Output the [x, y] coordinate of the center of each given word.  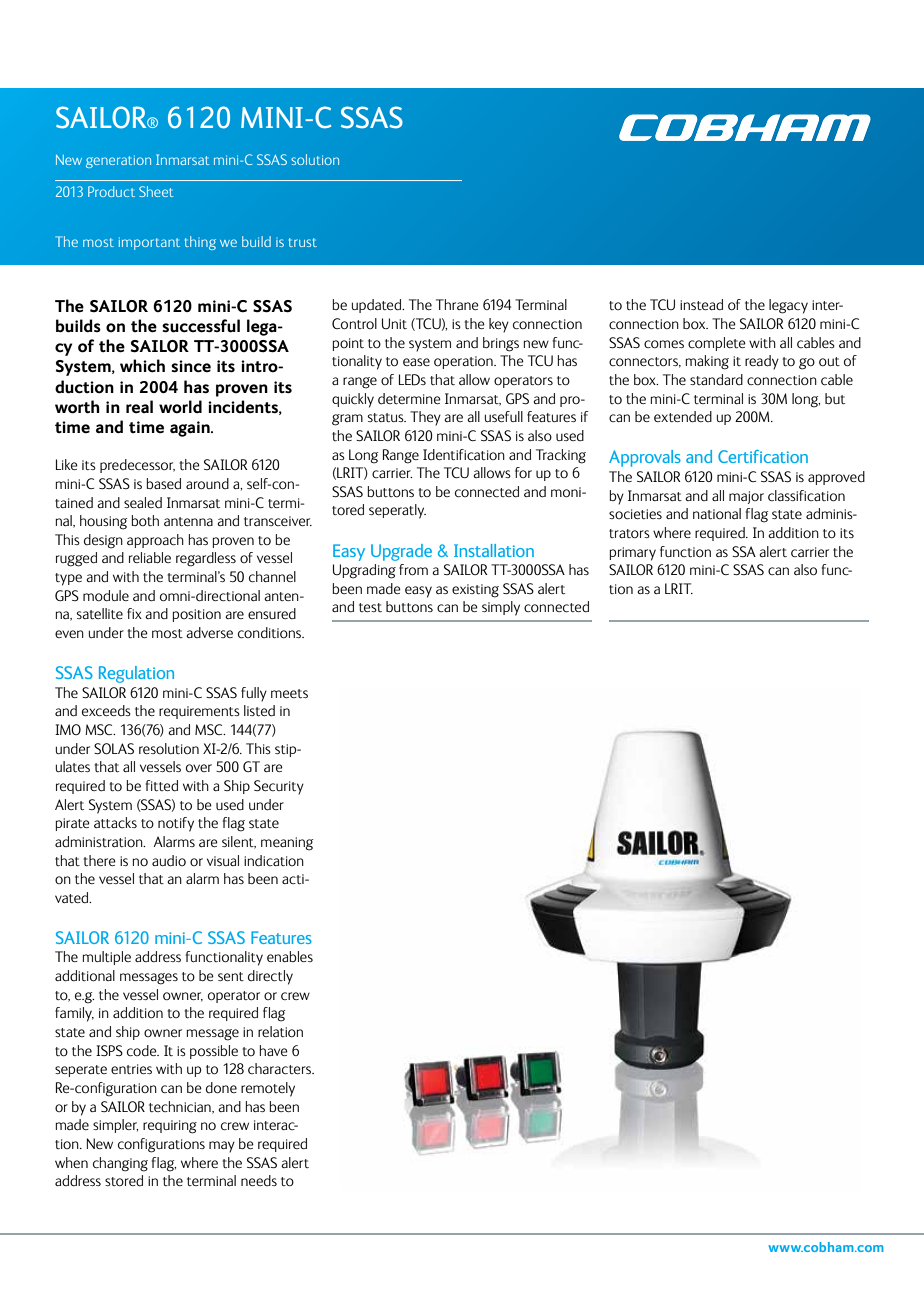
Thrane [457, 304]
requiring [170, 1127]
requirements [199, 712]
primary [633, 554]
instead [701, 305]
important [149, 243]
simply [501, 608]
